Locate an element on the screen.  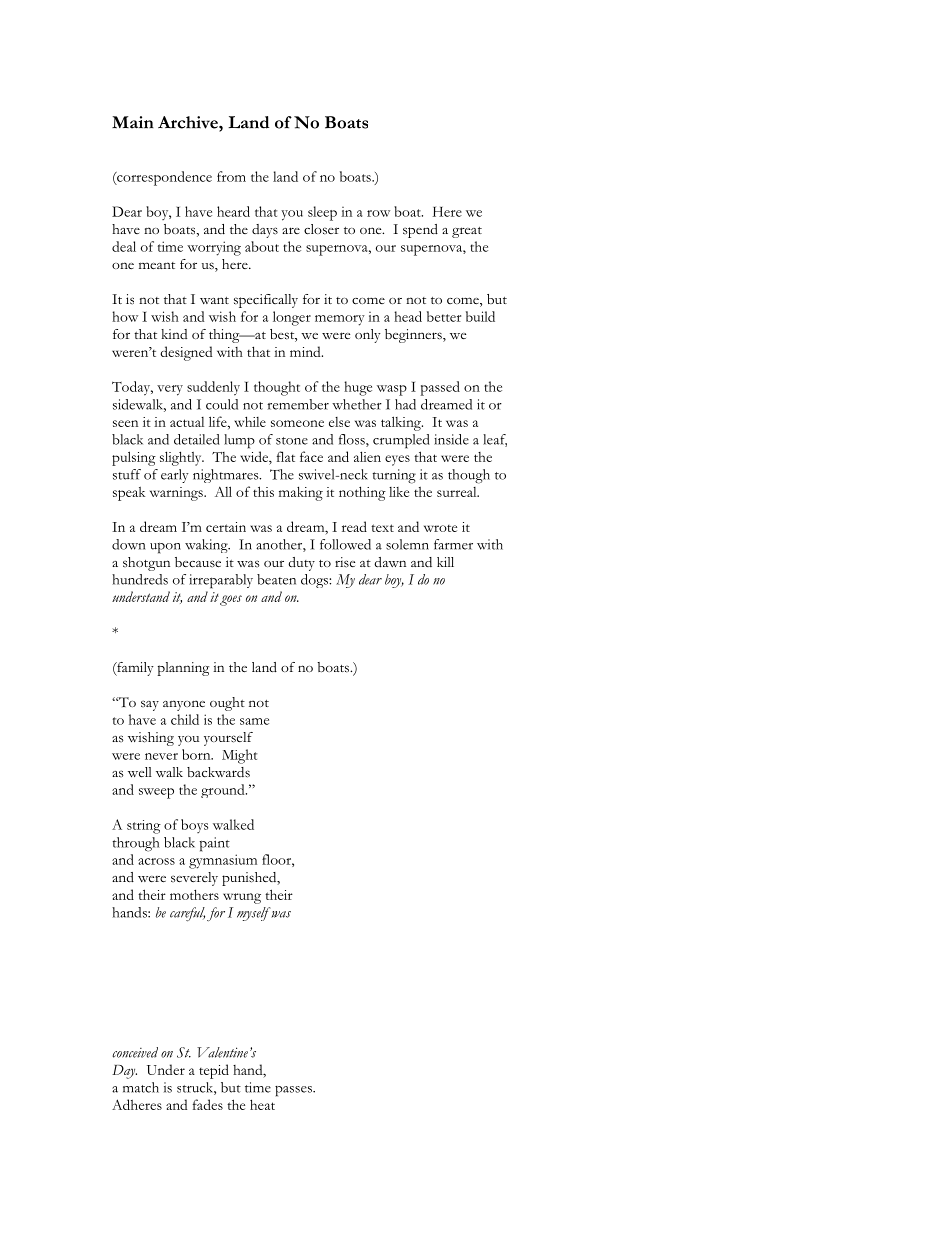
sleep is located at coordinates (322, 213).
